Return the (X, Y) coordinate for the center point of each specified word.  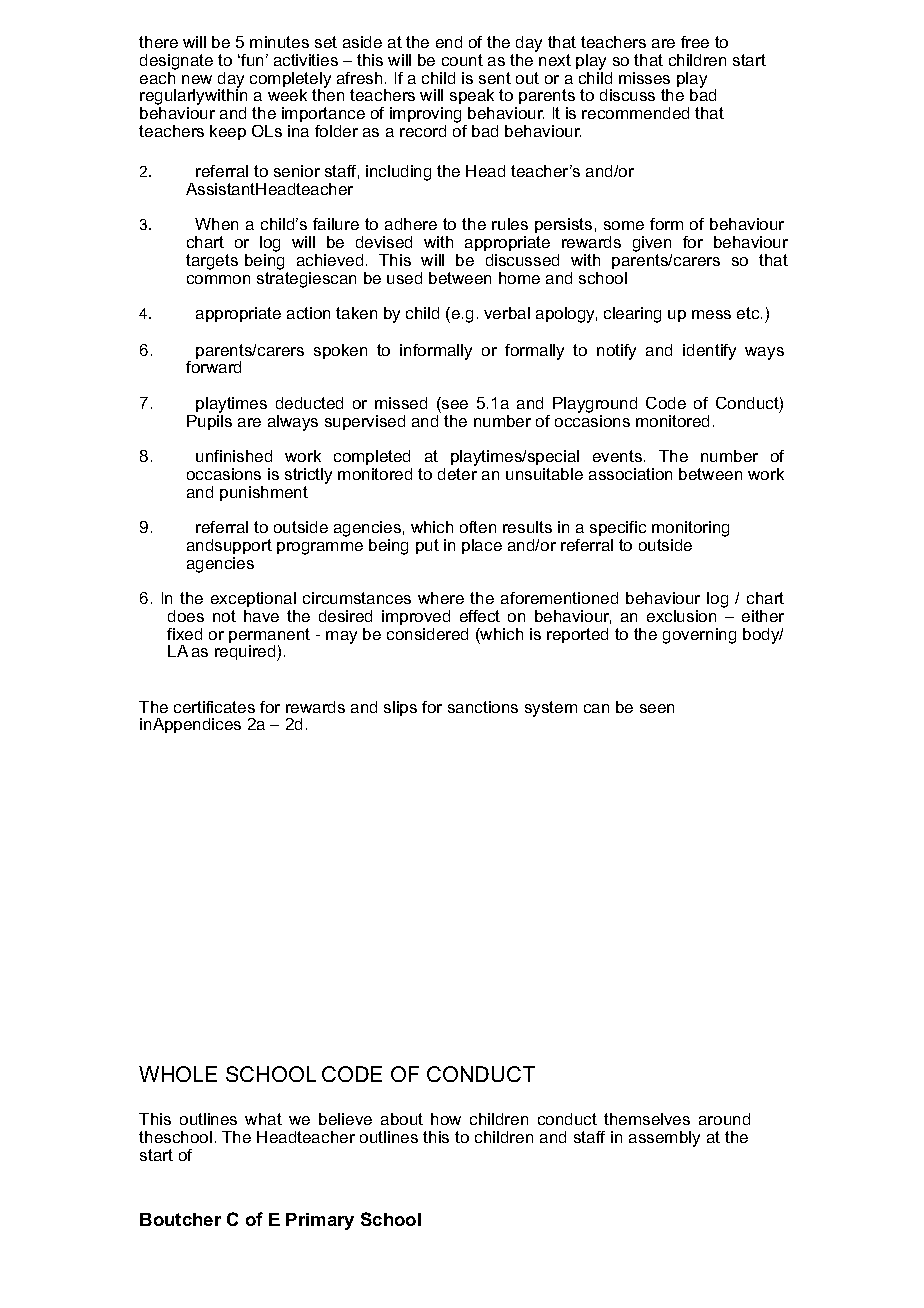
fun (251, 60)
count (462, 60)
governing (699, 636)
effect (480, 616)
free (695, 42)
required (246, 653)
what (263, 1119)
